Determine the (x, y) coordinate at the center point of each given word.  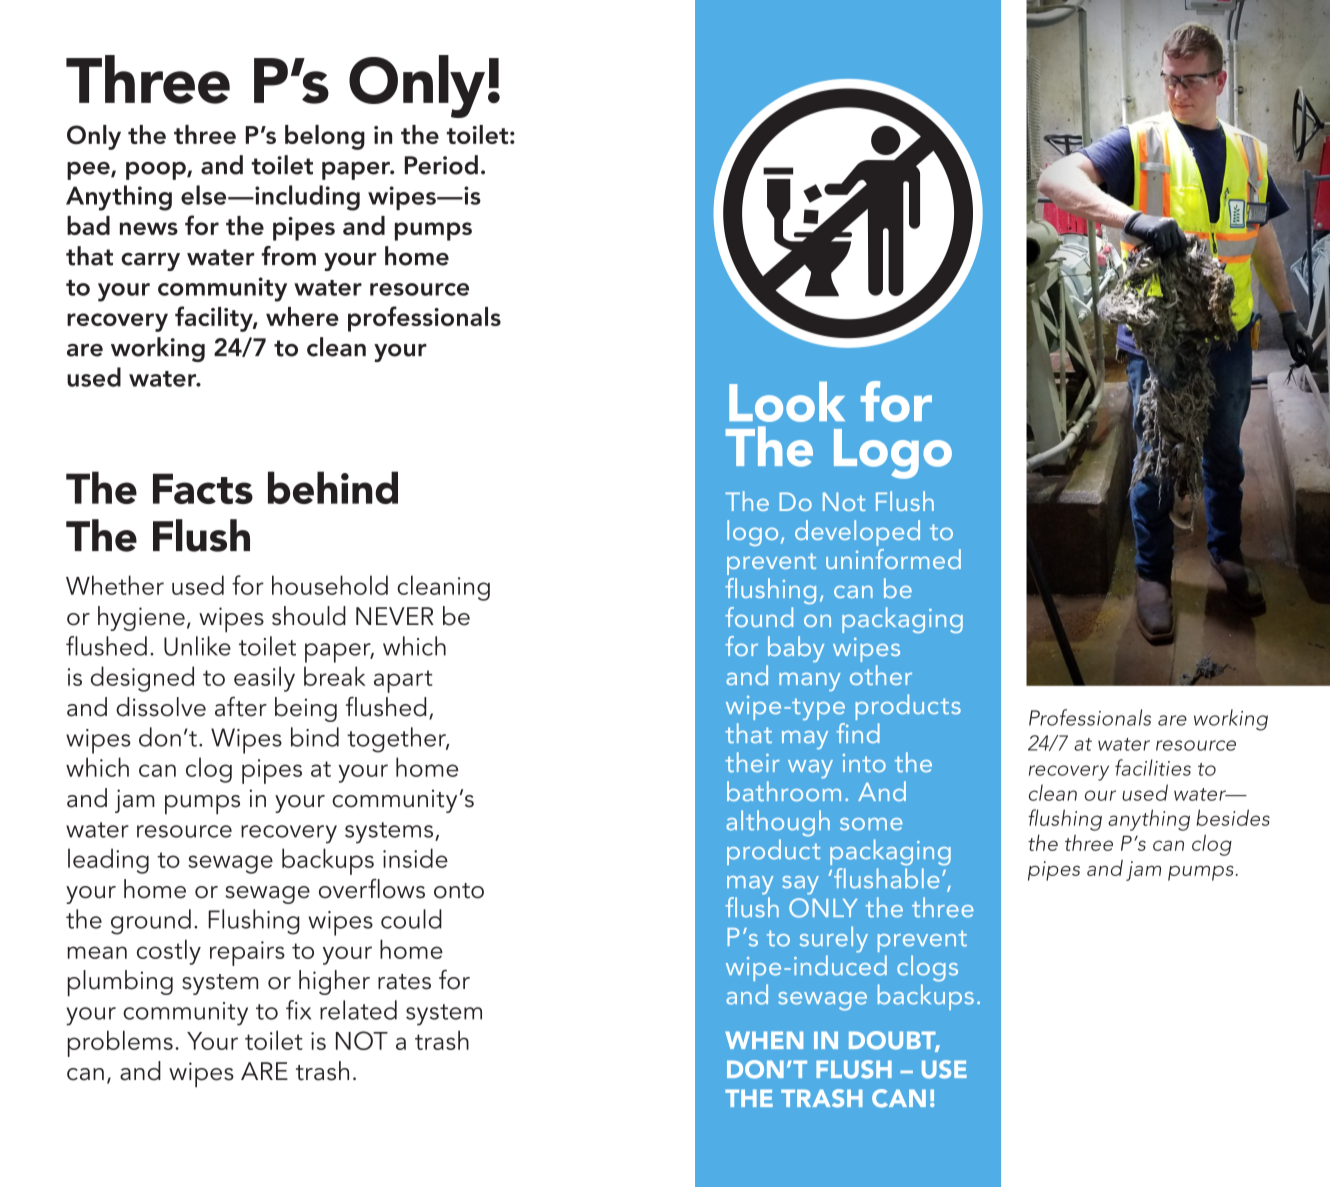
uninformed (893, 559)
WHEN (764, 1040)
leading (108, 861)
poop (157, 171)
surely (833, 939)
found (759, 617)
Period (441, 165)
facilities (1153, 767)
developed (857, 533)
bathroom (784, 791)
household (330, 585)
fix (298, 1010)
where (302, 316)
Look (787, 402)
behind (333, 487)
